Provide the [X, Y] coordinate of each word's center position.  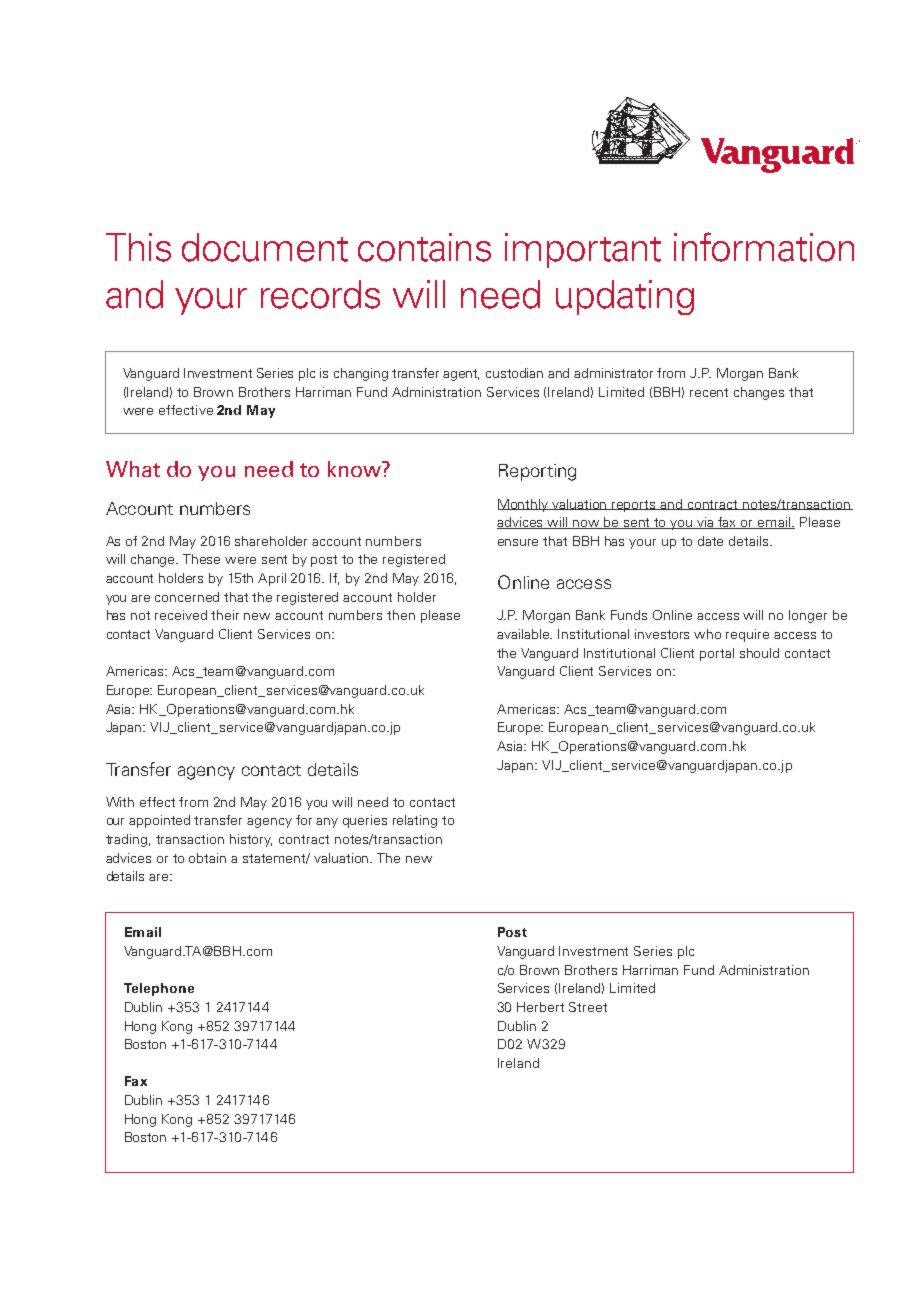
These [201, 559]
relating [415, 821]
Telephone [159, 989]
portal [717, 654]
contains [424, 247]
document [265, 247]
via [705, 523]
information [764, 247]
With [120, 802]
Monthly [524, 505]
